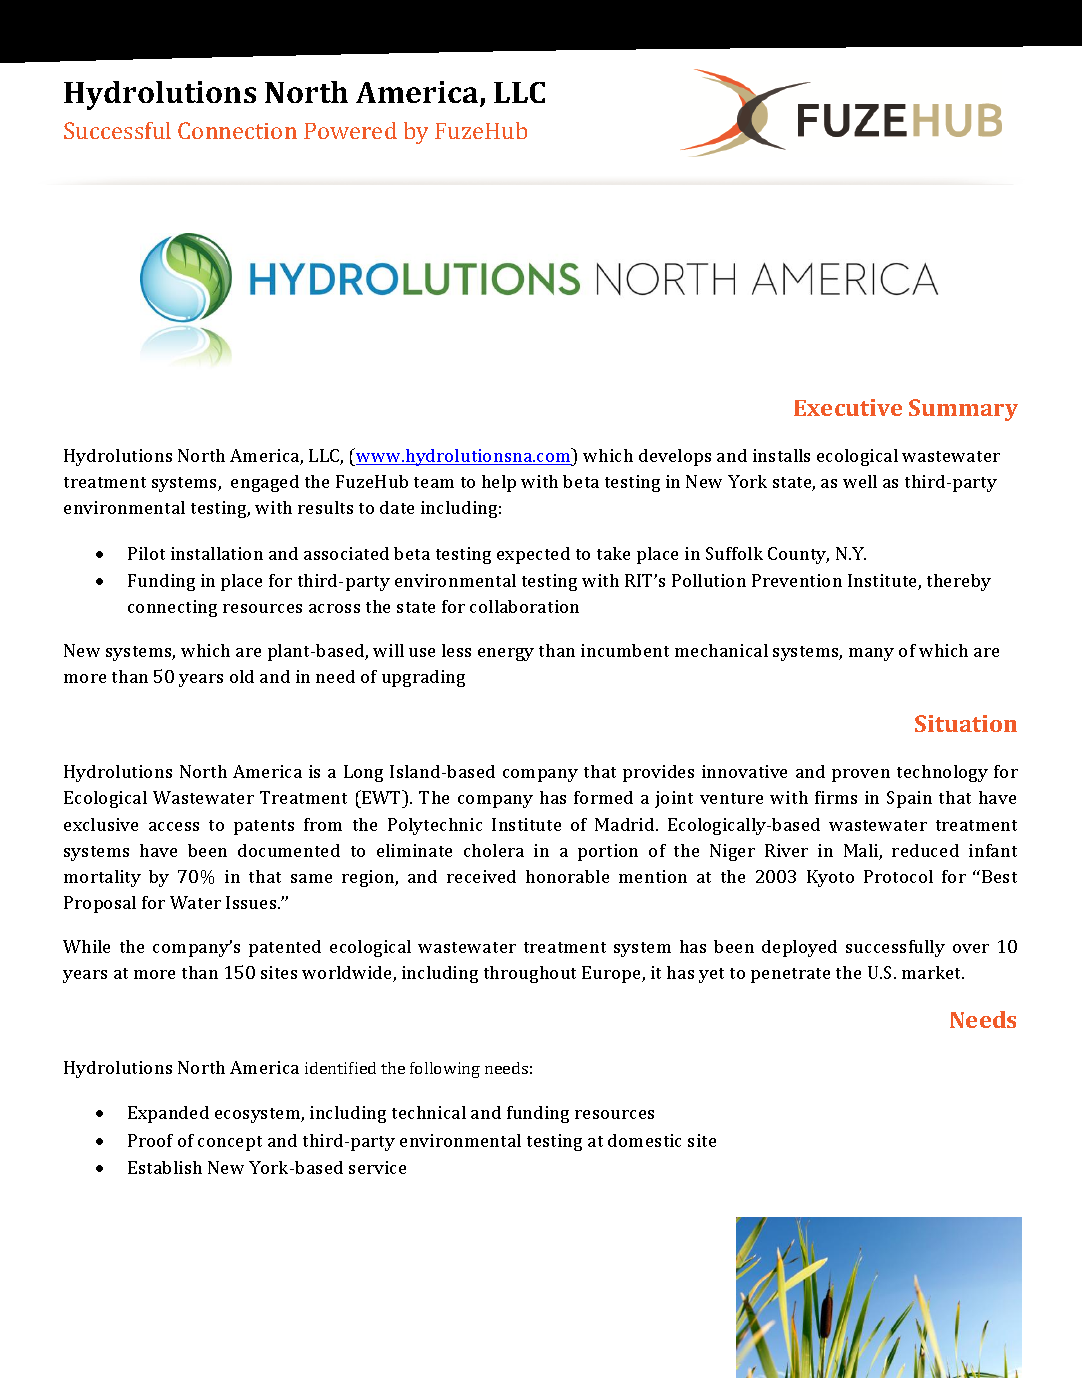  What do you see at coordinates (237, 130) in the image?
I see `Connection` at bounding box center [237, 130].
